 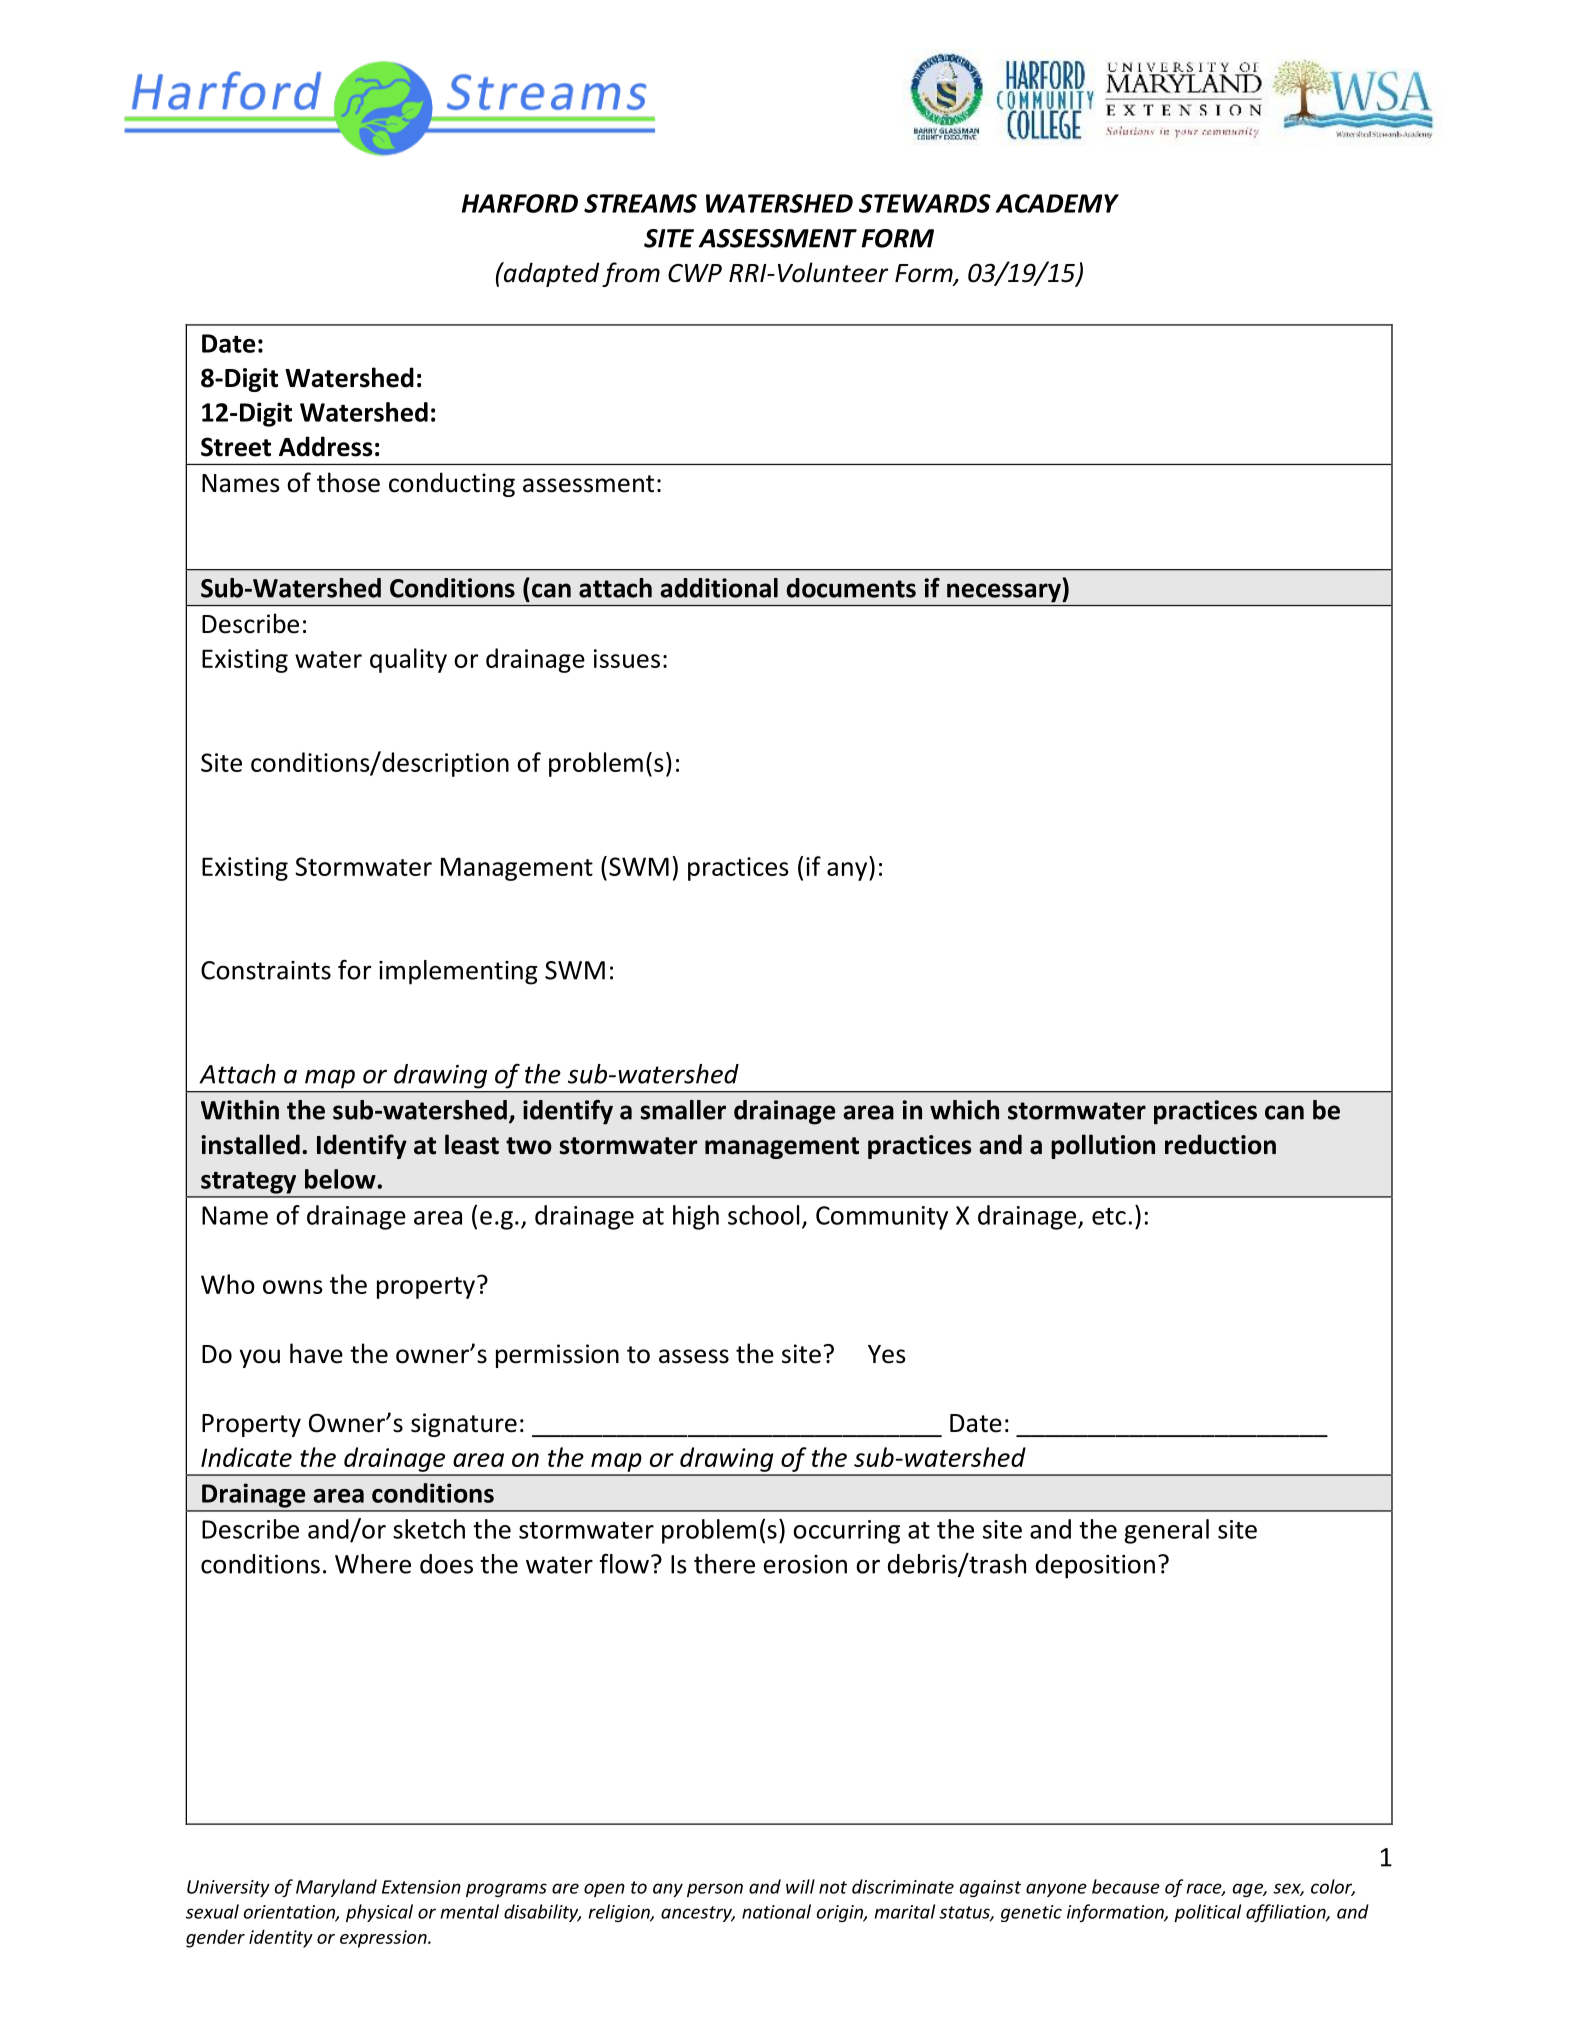 I want to click on CWP, so click(x=695, y=273).
